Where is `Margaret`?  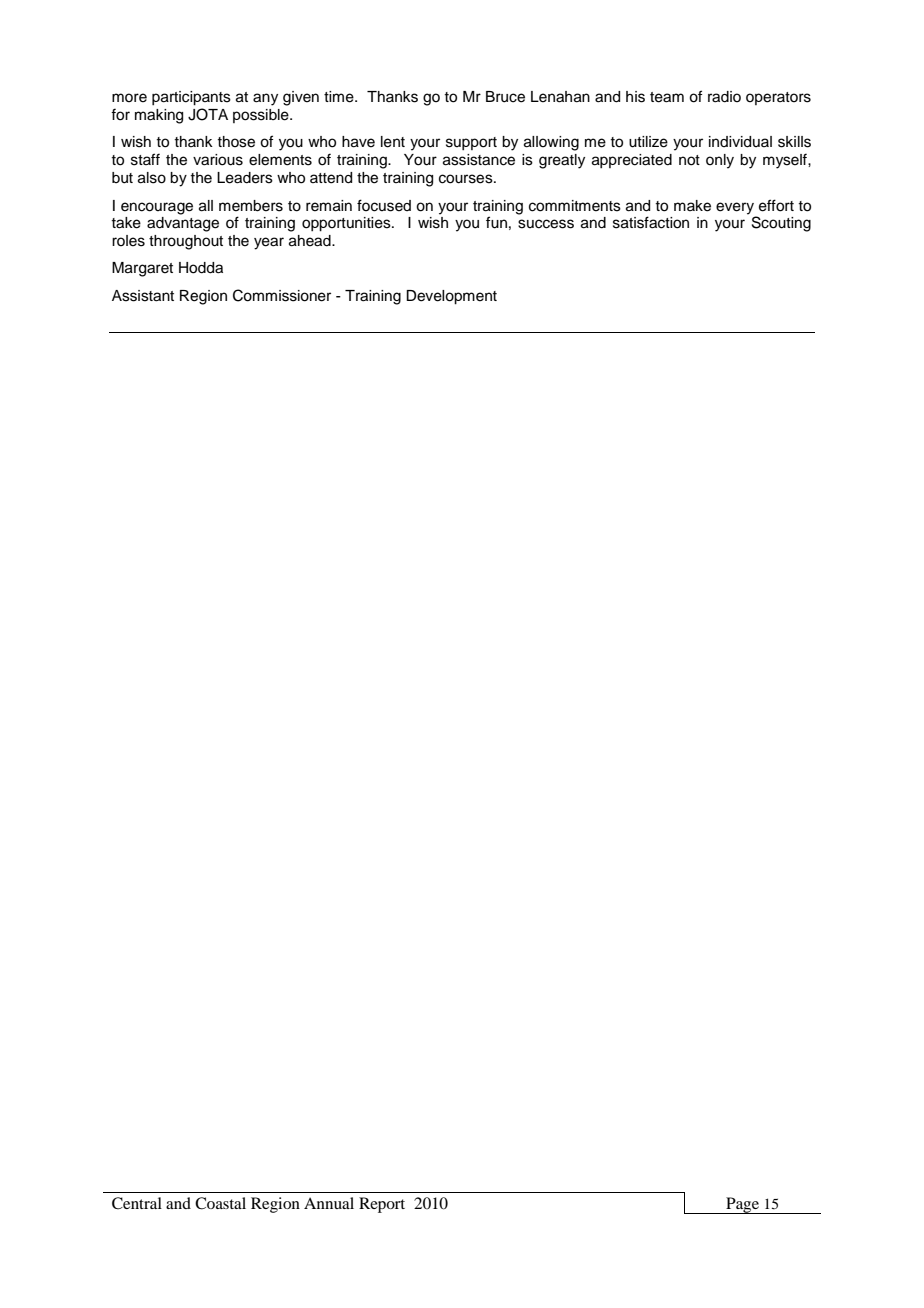
Margaret is located at coordinates (142, 269).
